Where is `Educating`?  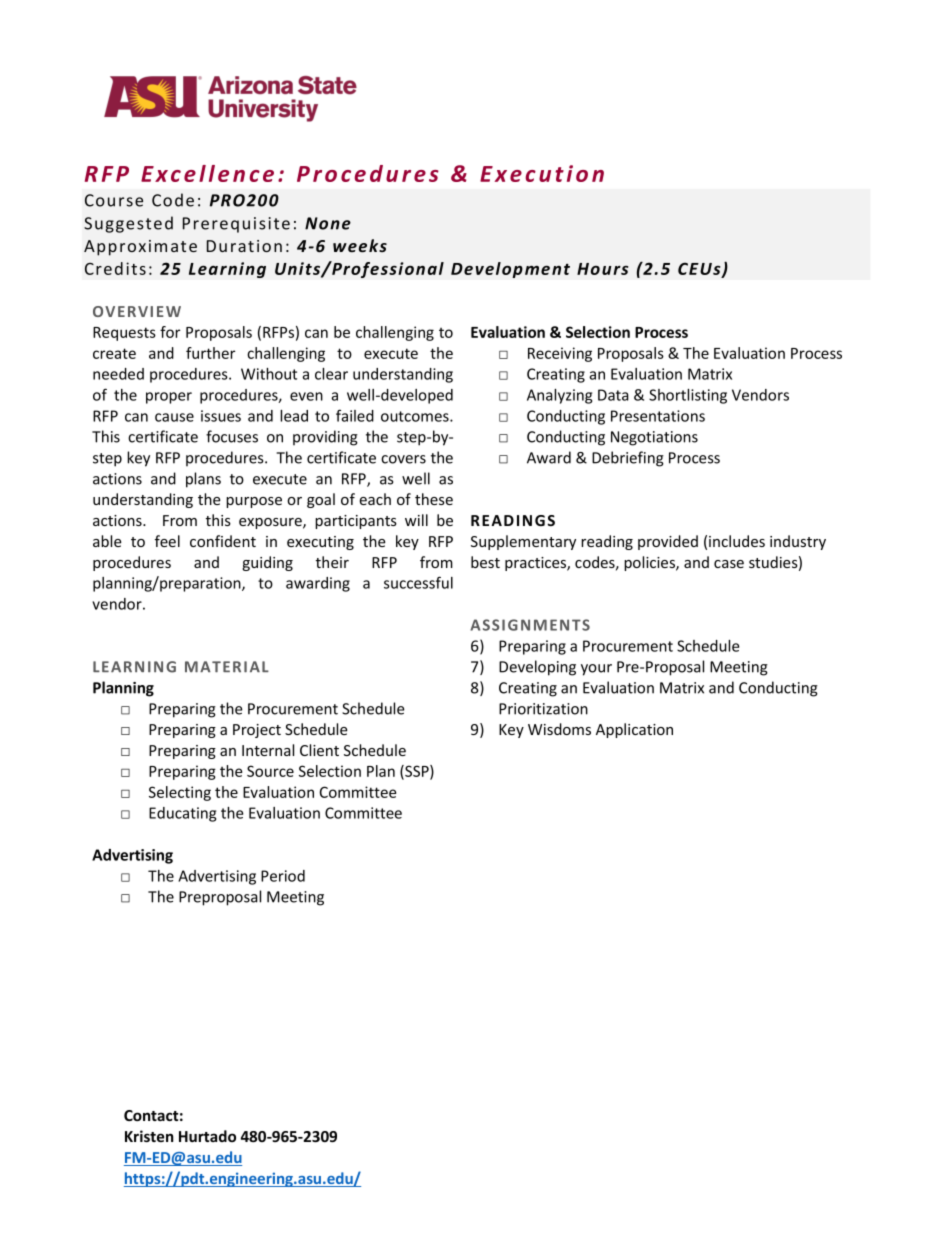
Educating is located at coordinates (182, 814).
